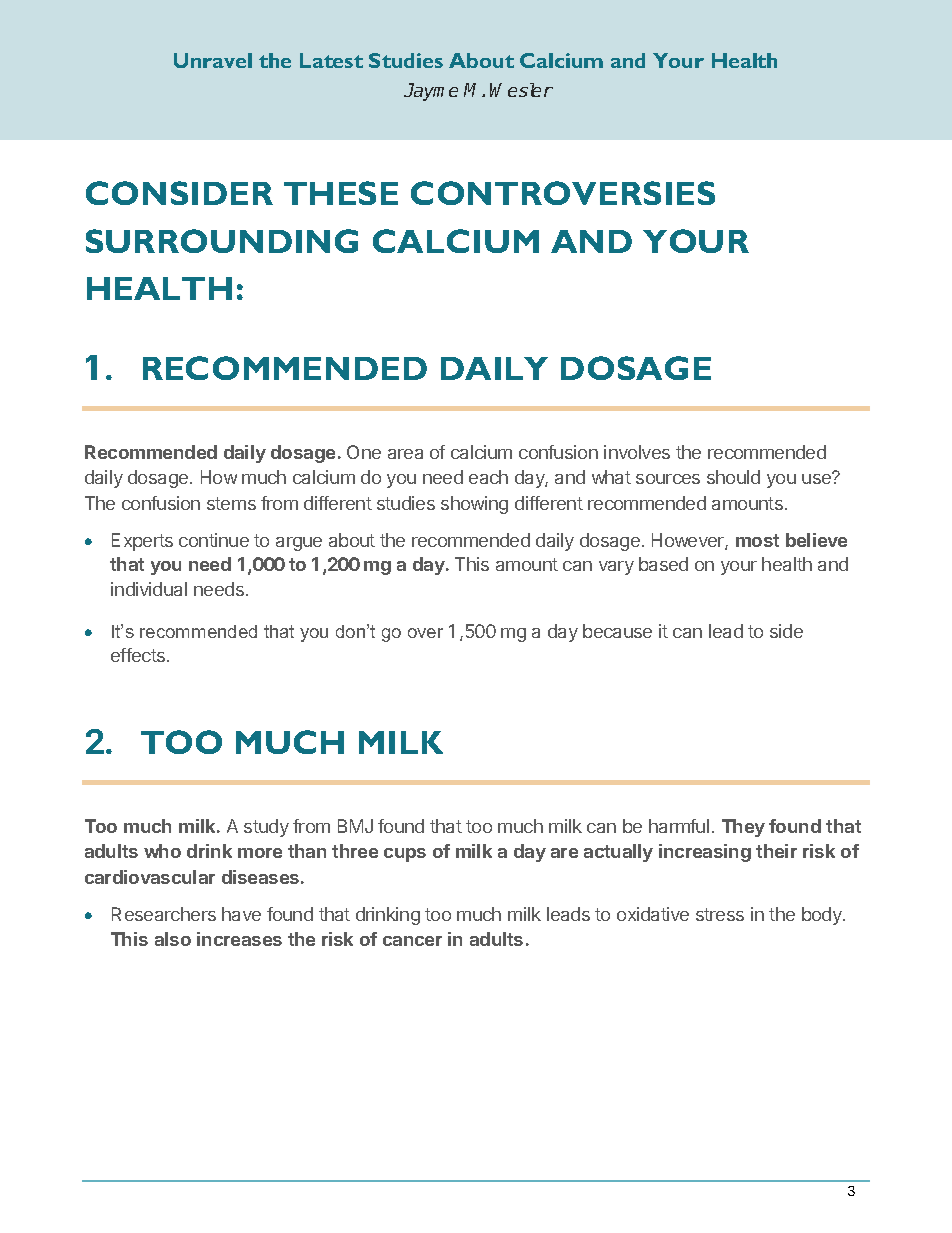 Image resolution: width=952 pixels, height=1233 pixels. I want to click on showing, so click(474, 505).
